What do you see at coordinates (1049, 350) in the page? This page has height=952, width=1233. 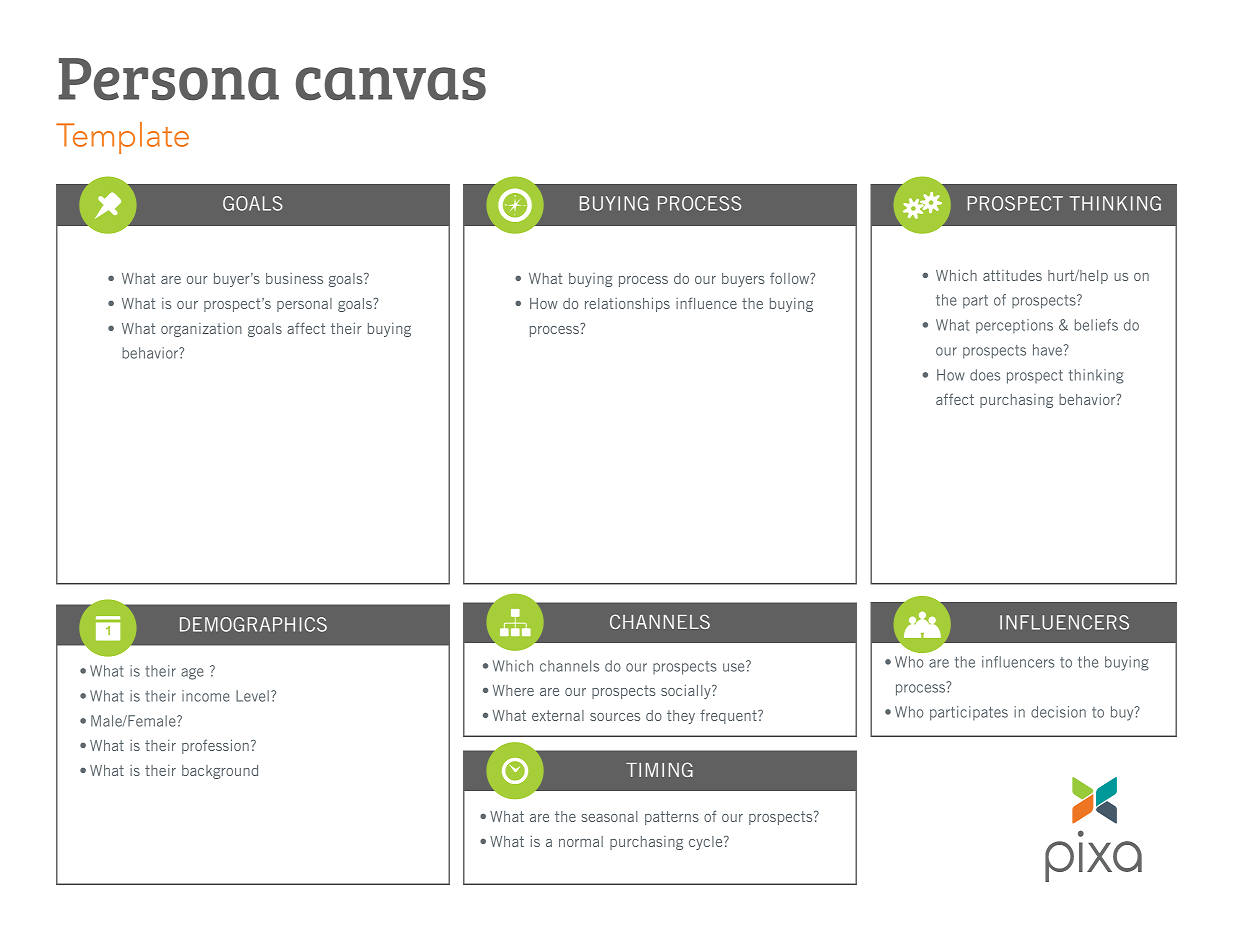 I see `have` at bounding box center [1049, 350].
